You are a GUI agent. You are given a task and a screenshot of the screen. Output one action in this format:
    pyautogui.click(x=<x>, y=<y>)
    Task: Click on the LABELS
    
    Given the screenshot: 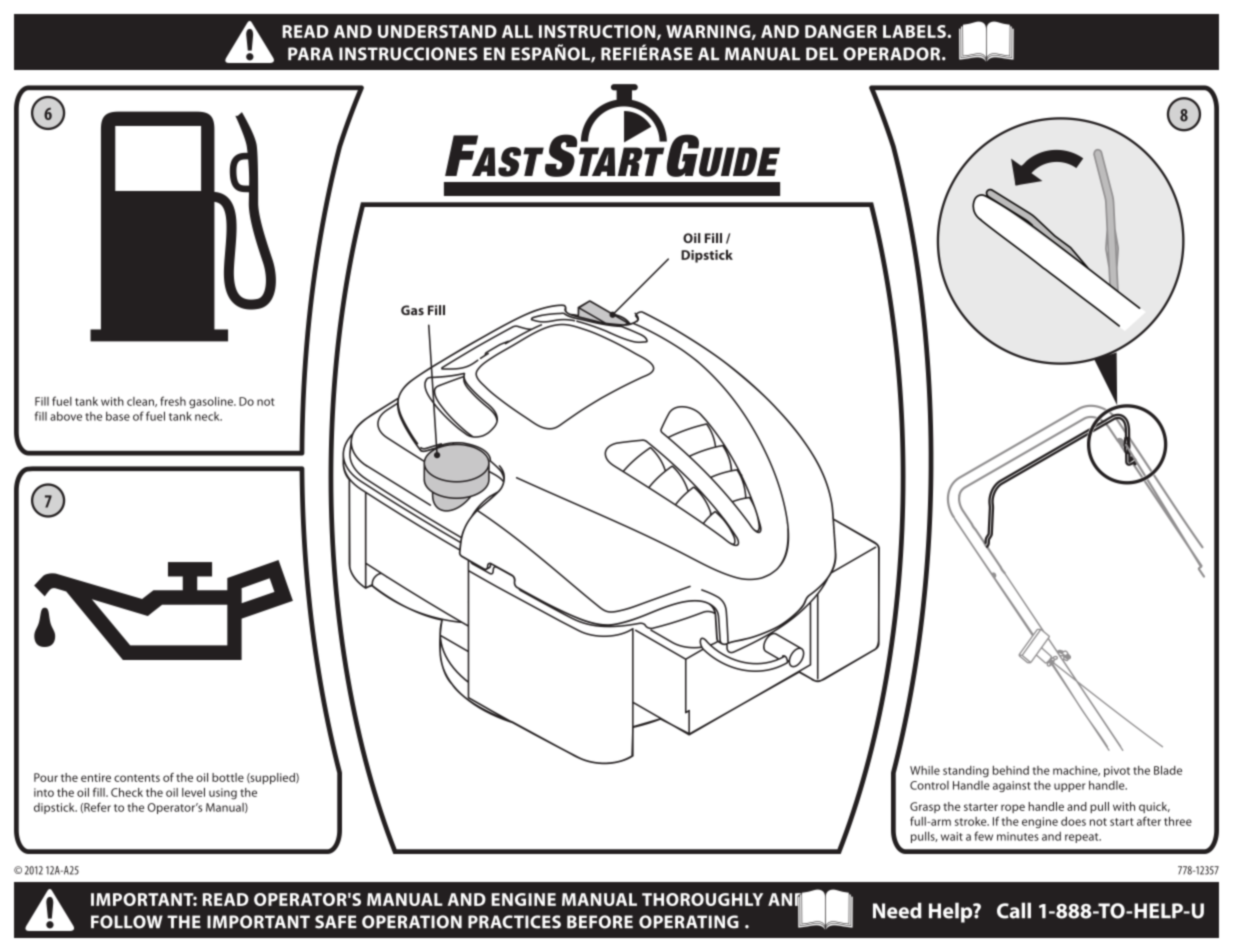 What is the action you would take?
    pyautogui.click(x=915, y=31)
